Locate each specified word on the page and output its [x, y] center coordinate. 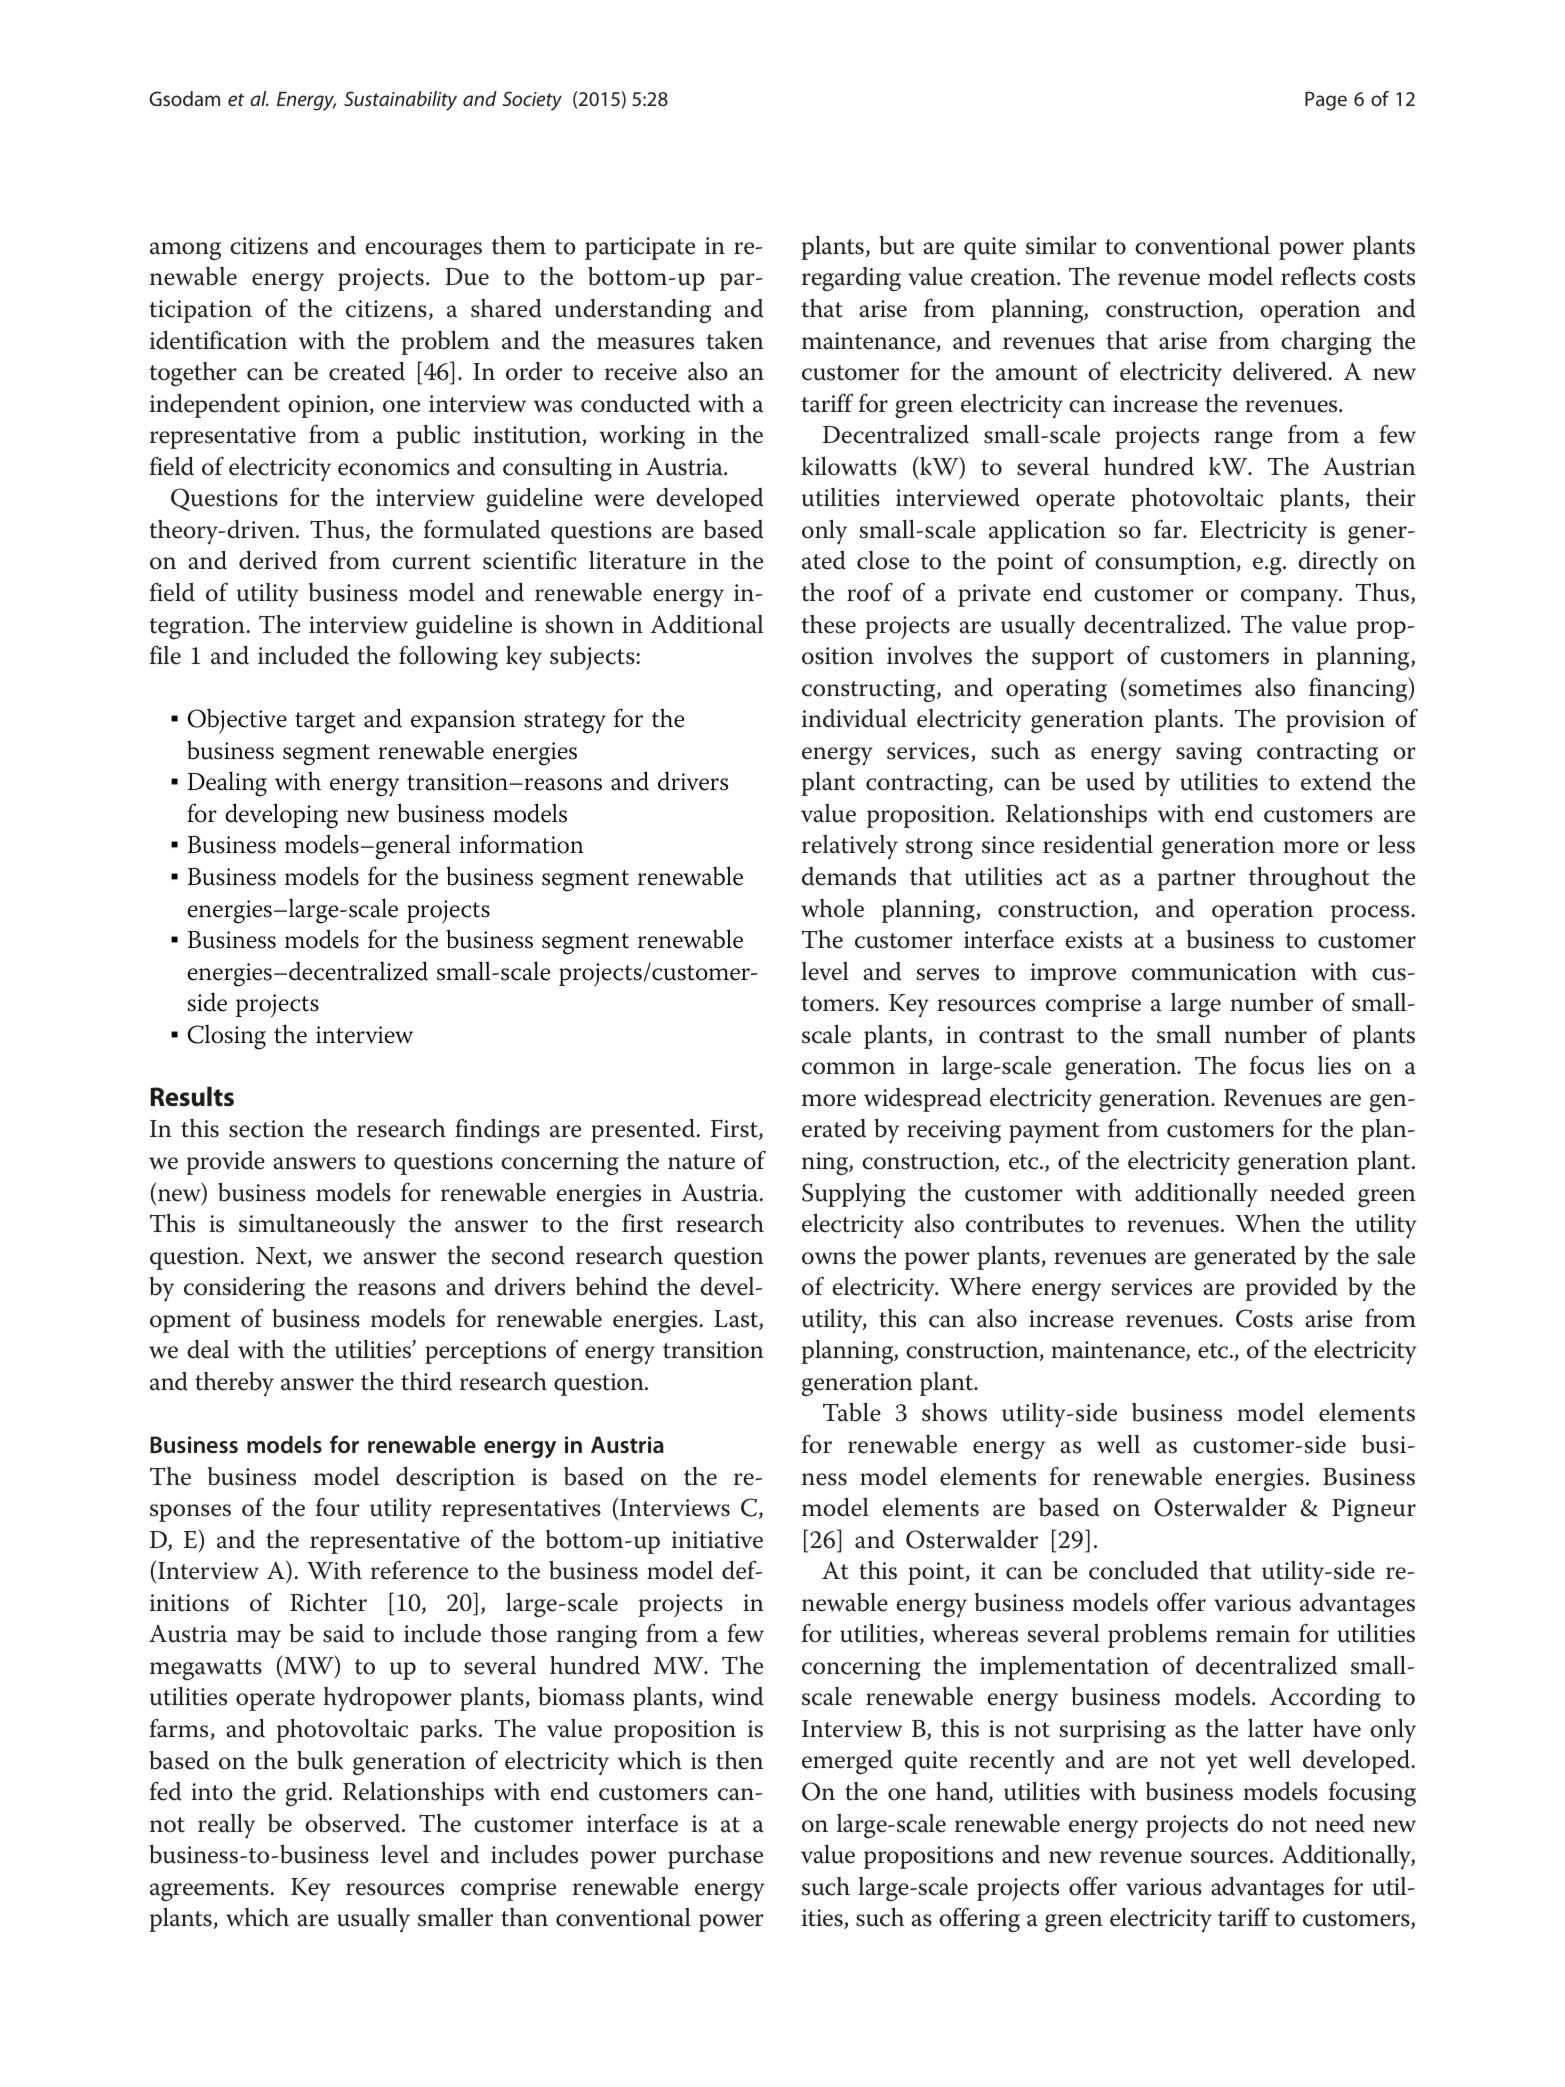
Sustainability [400, 101]
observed [354, 1823]
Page [1326, 101]
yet [1221, 1764]
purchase [715, 1857]
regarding [851, 279]
